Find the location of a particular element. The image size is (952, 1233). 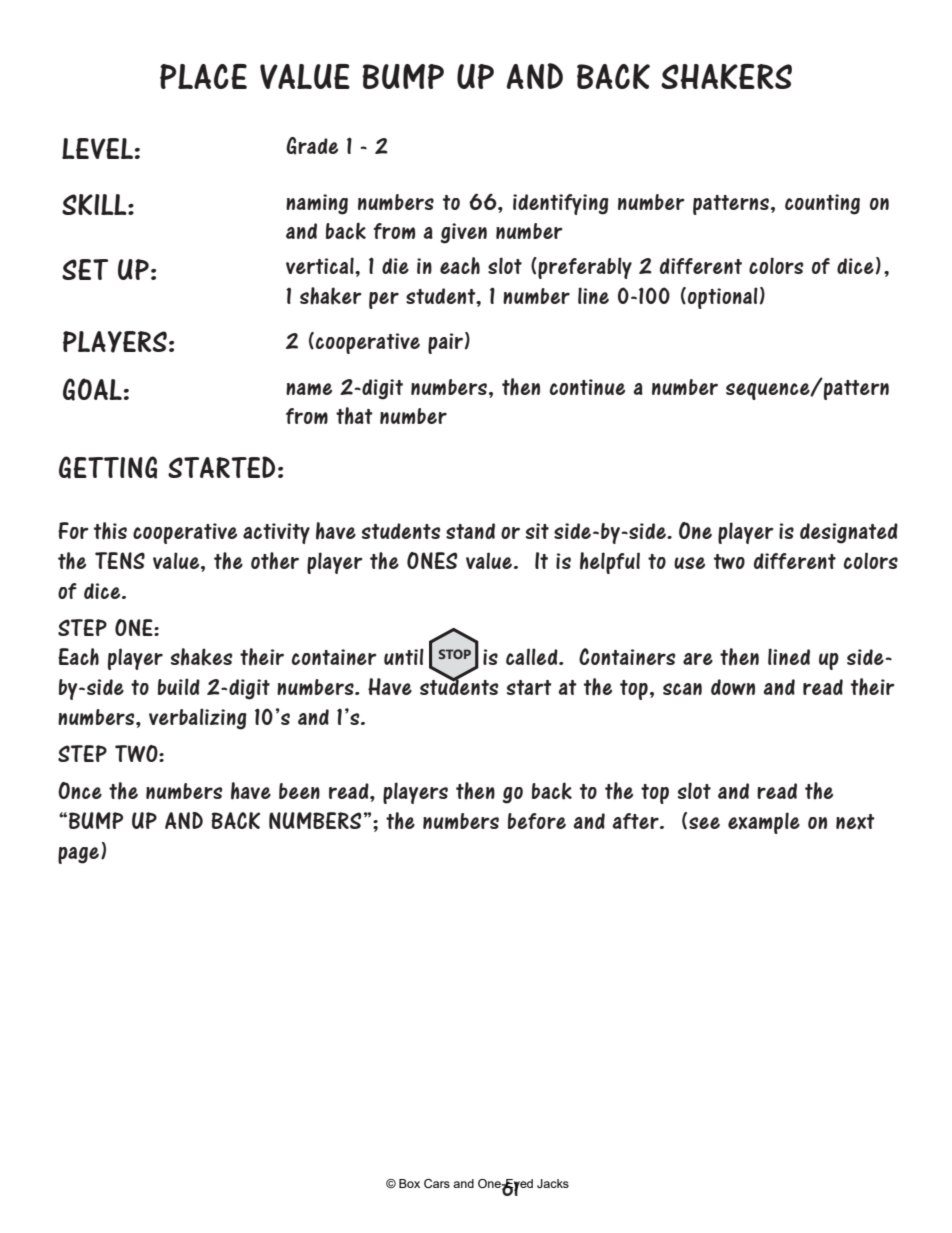

counting is located at coordinates (822, 204).
